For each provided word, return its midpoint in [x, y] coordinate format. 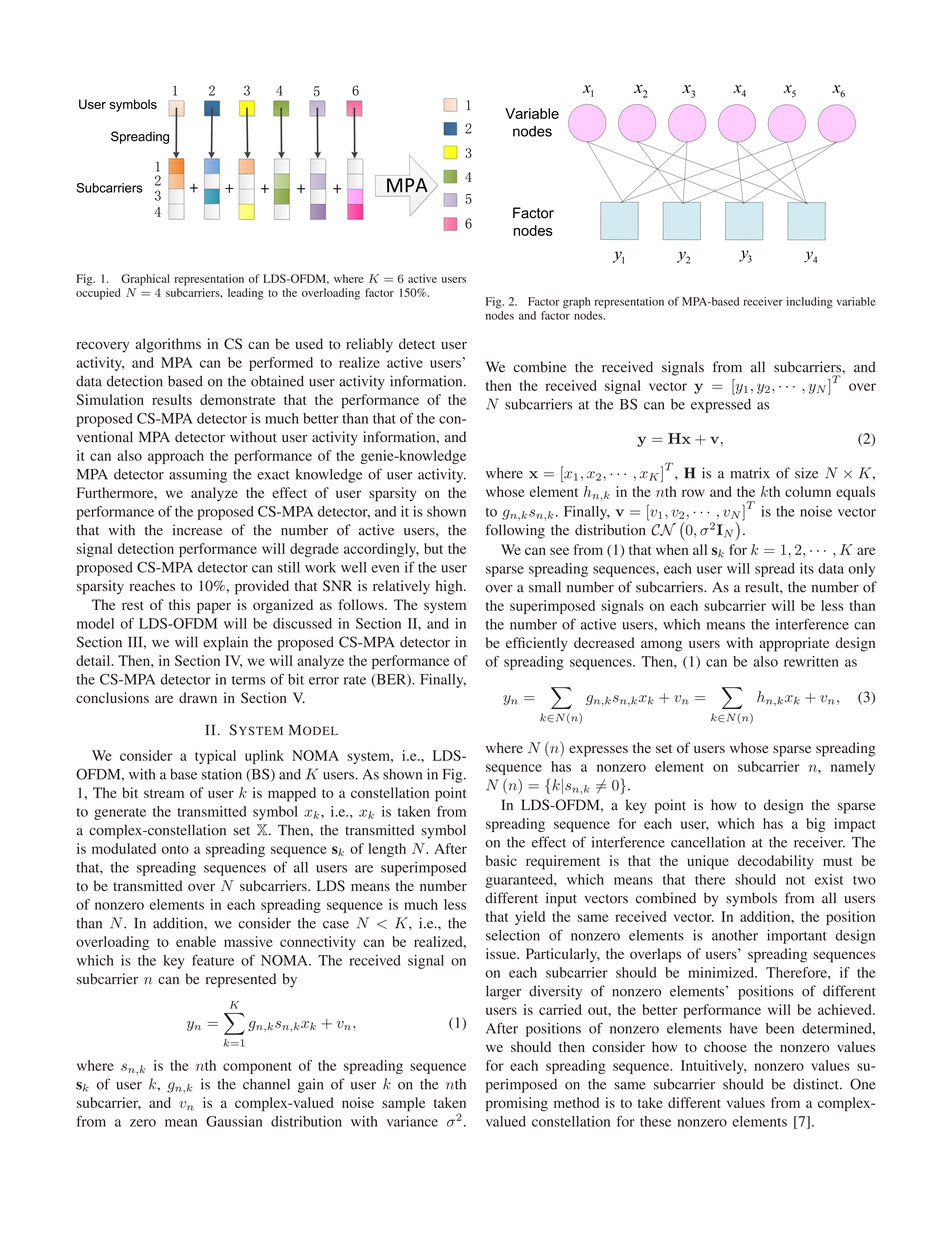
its [807, 568]
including [809, 303]
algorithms [168, 345]
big [816, 825]
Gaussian [234, 1121]
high [450, 587]
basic [501, 860]
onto [175, 849]
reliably [369, 345]
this [179, 604]
